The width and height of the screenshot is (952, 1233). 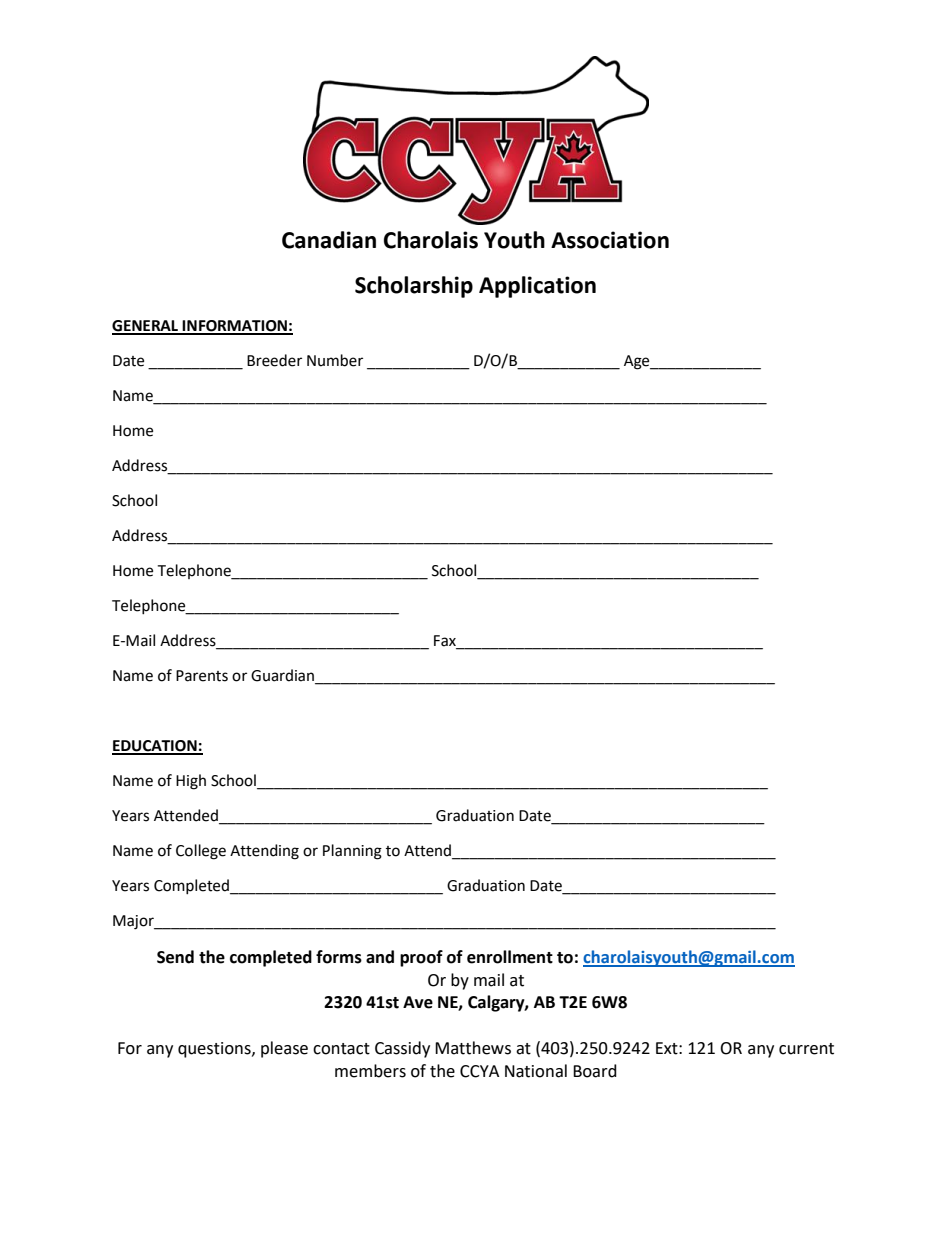 I want to click on Matthews, so click(x=473, y=1048).
